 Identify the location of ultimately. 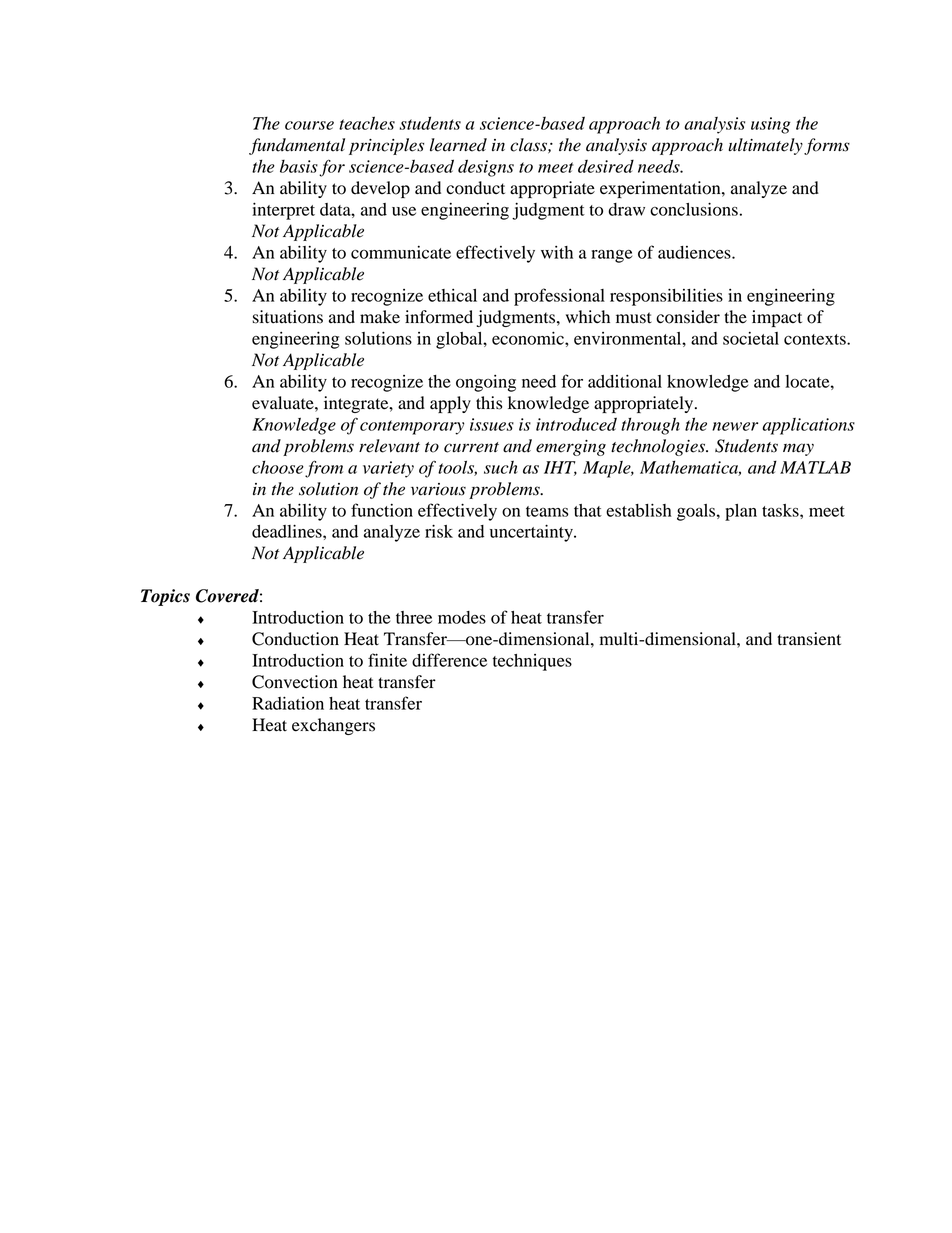
(765, 146).
